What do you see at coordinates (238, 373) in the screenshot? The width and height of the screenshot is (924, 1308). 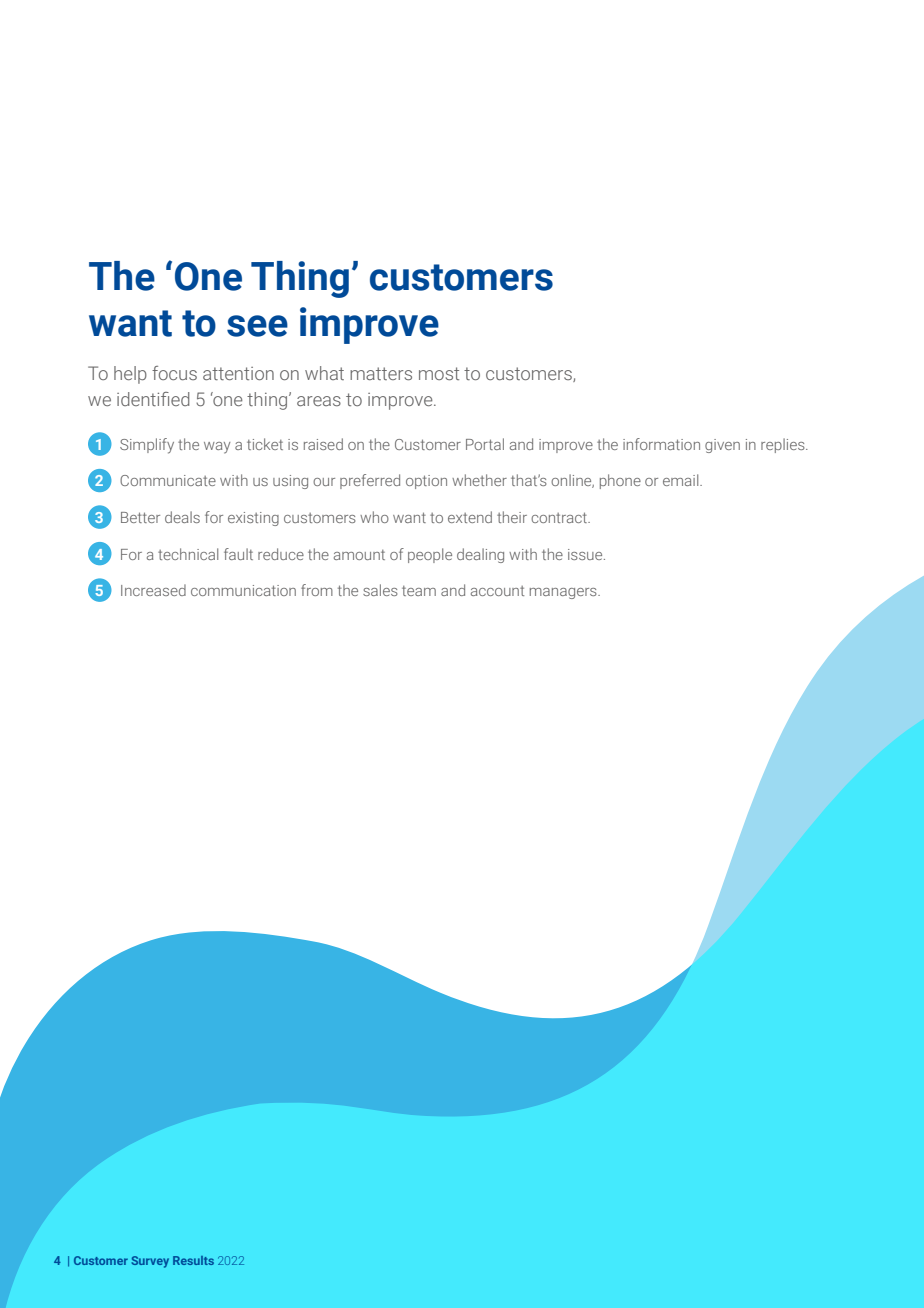 I see `attention` at bounding box center [238, 373].
